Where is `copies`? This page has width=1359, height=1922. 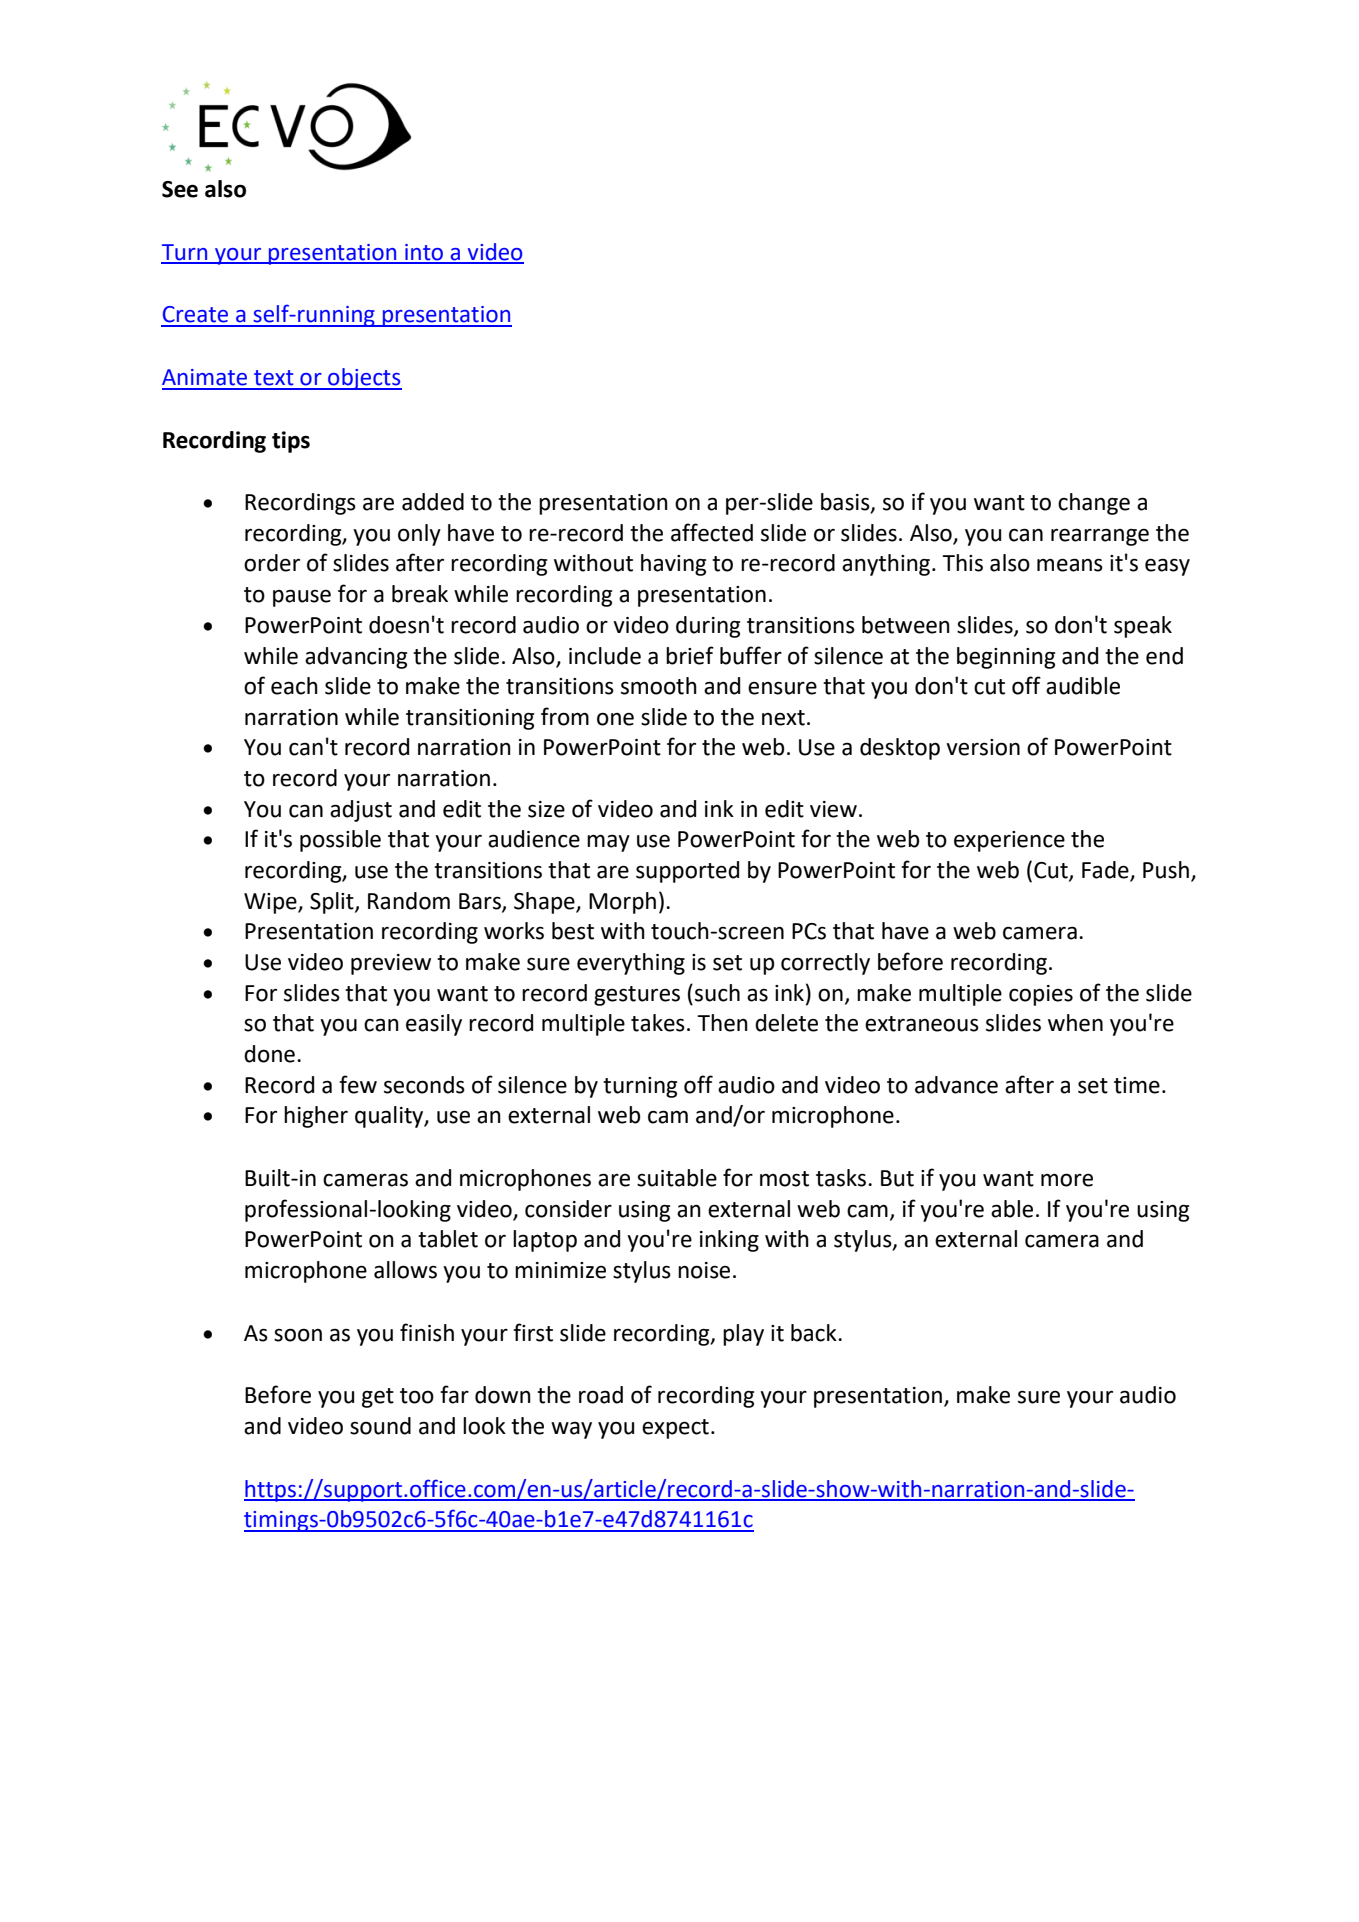 copies is located at coordinates (1041, 995).
